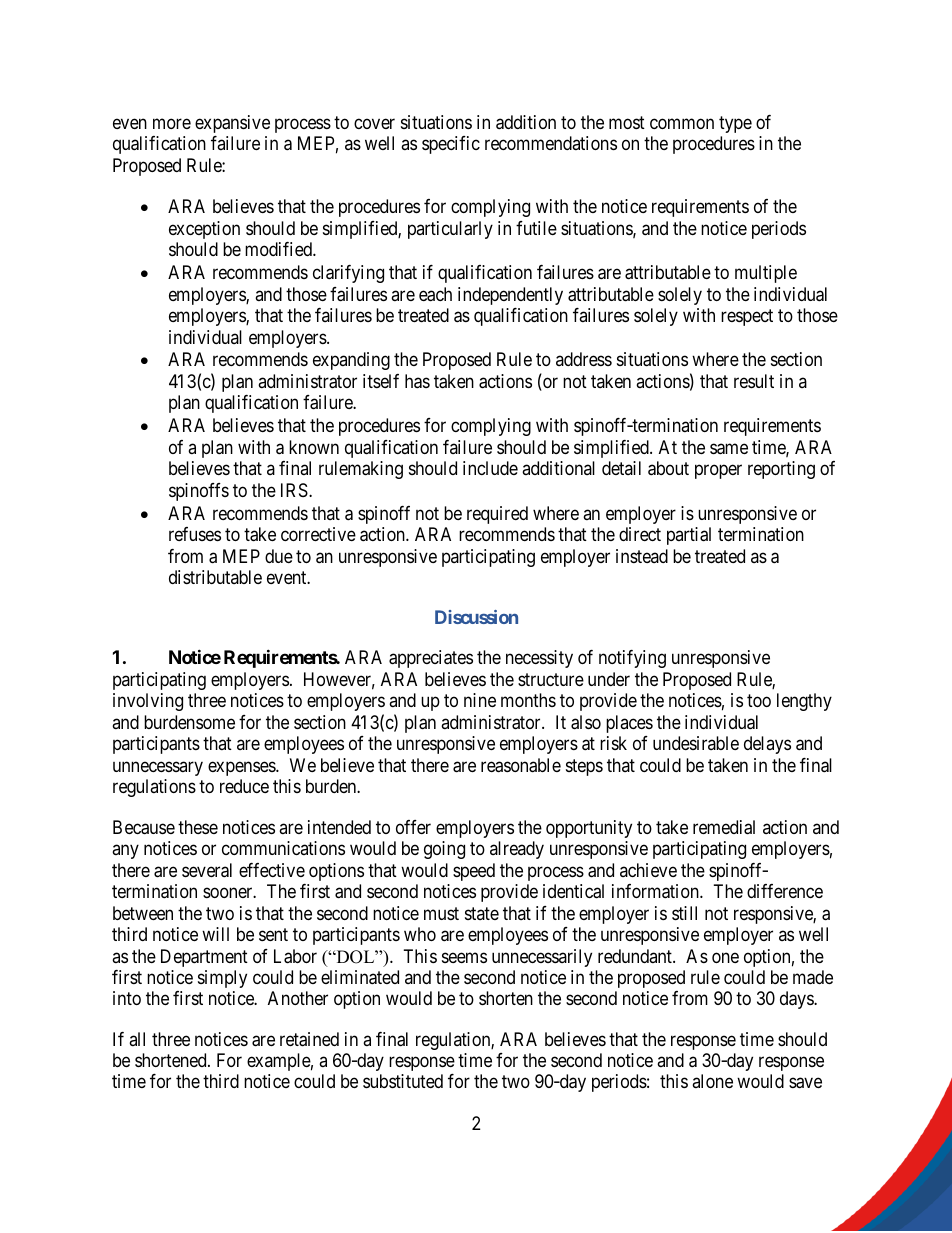 This screenshot has width=952, height=1233. Describe the element at coordinates (451, 145) in the screenshot. I see `specific` at that location.
